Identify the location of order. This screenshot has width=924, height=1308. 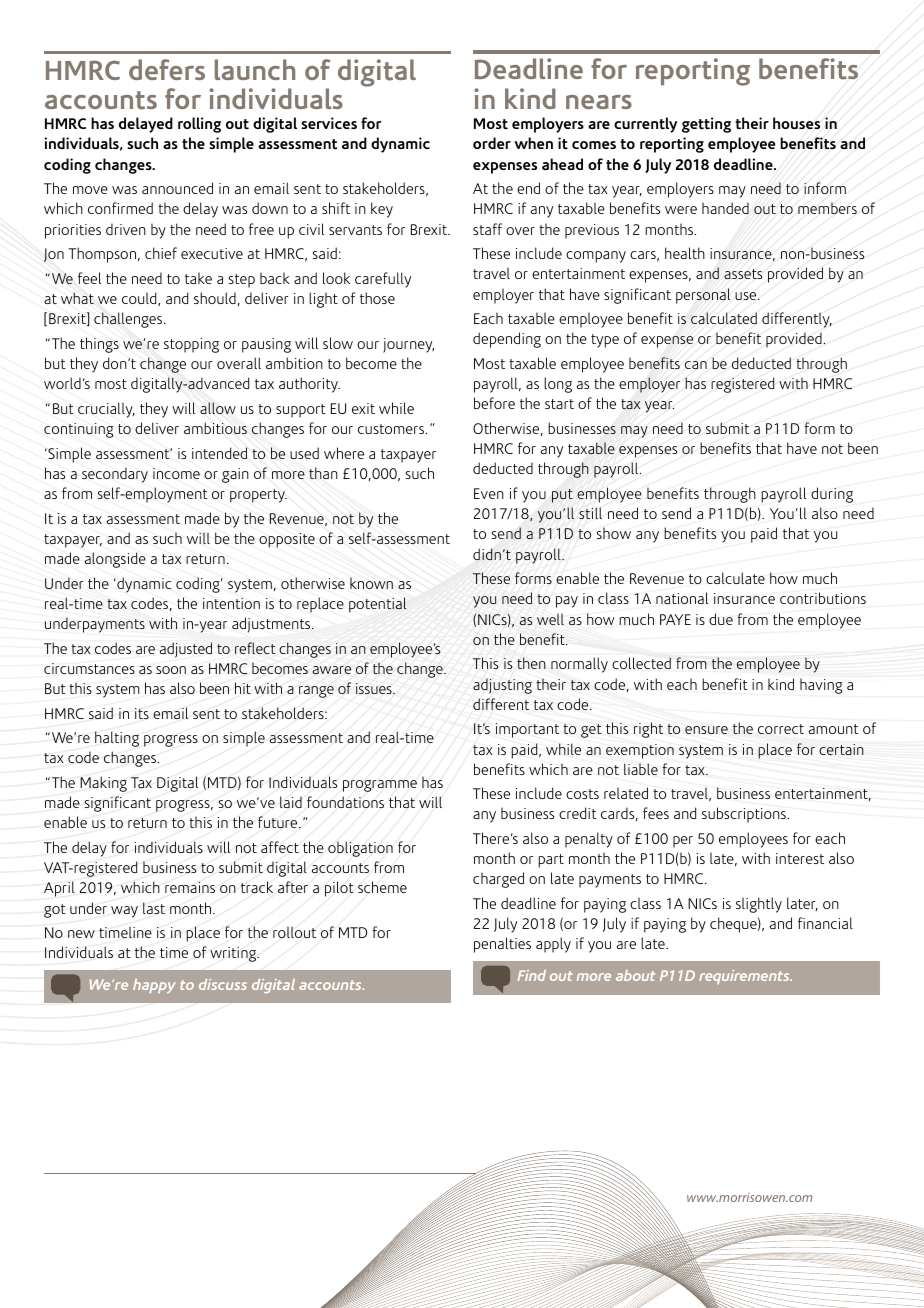
(492, 143).
